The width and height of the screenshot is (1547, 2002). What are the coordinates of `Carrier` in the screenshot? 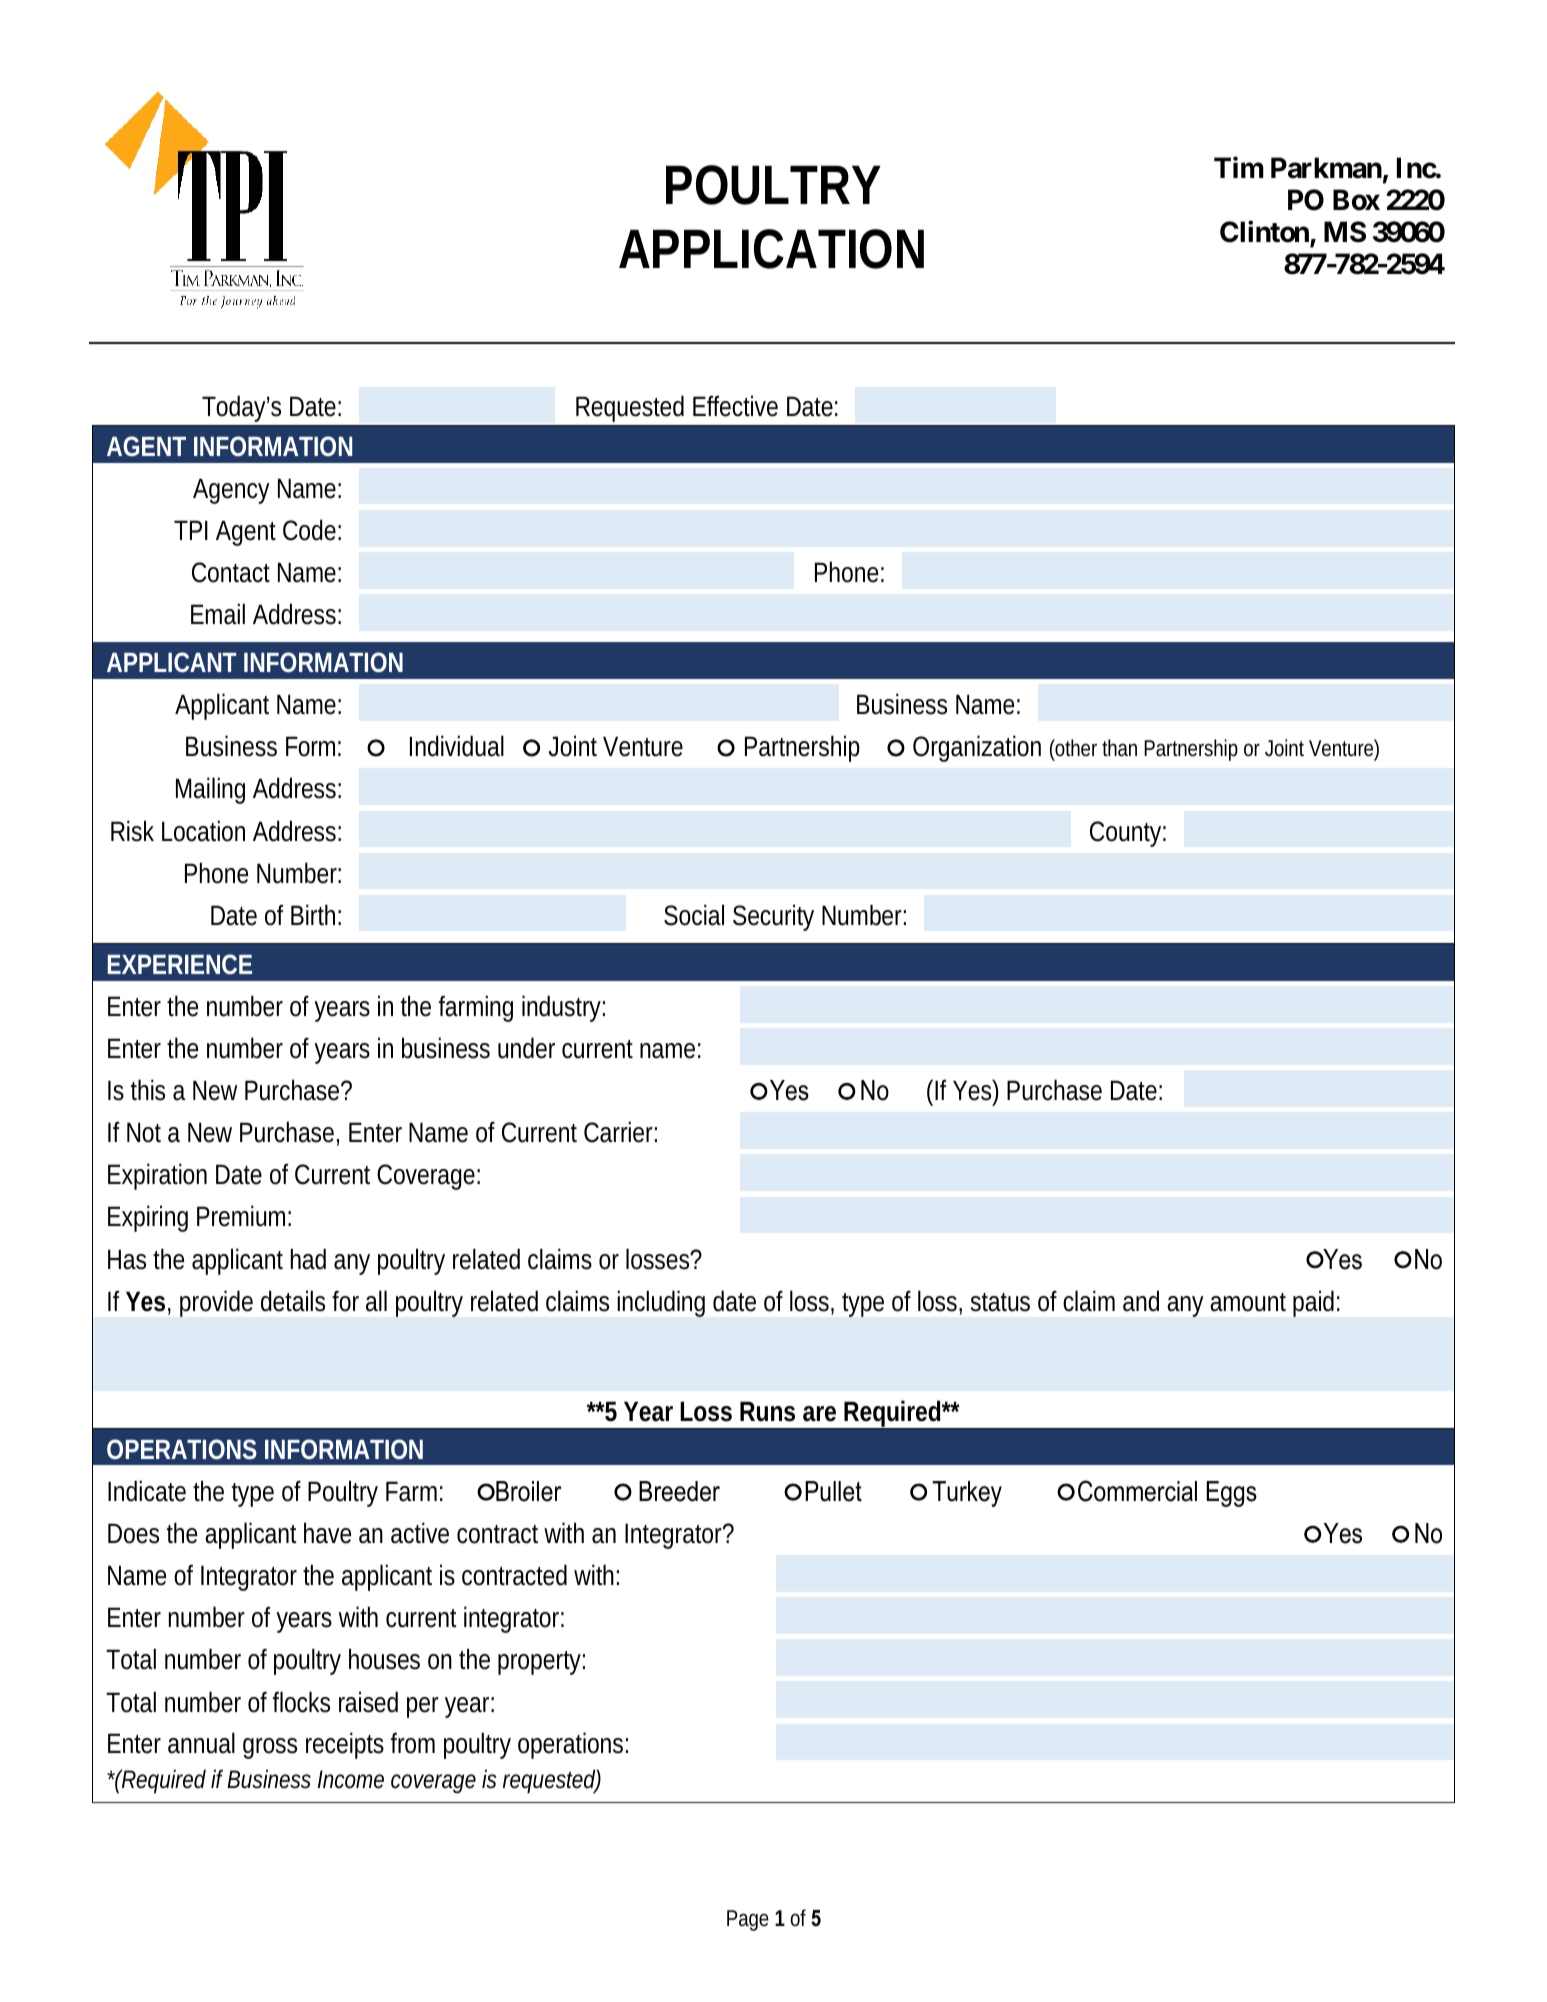 It's located at (620, 1132).
